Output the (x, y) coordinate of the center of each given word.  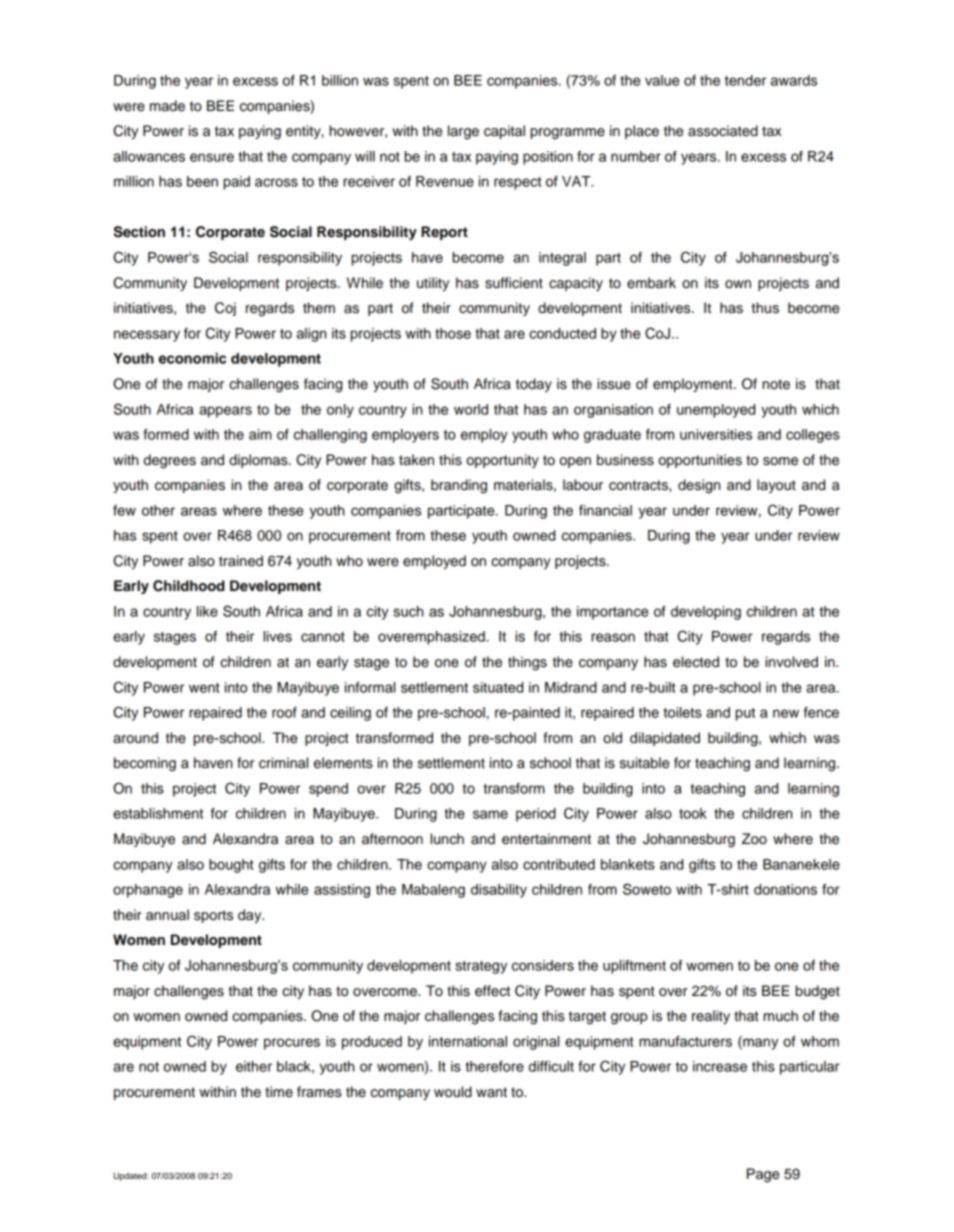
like (207, 611)
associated (723, 131)
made (167, 106)
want (491, 1092)
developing (706, 613)
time (279, 1092)
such (408, 611)
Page (763, 1175)
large (463, 132)
